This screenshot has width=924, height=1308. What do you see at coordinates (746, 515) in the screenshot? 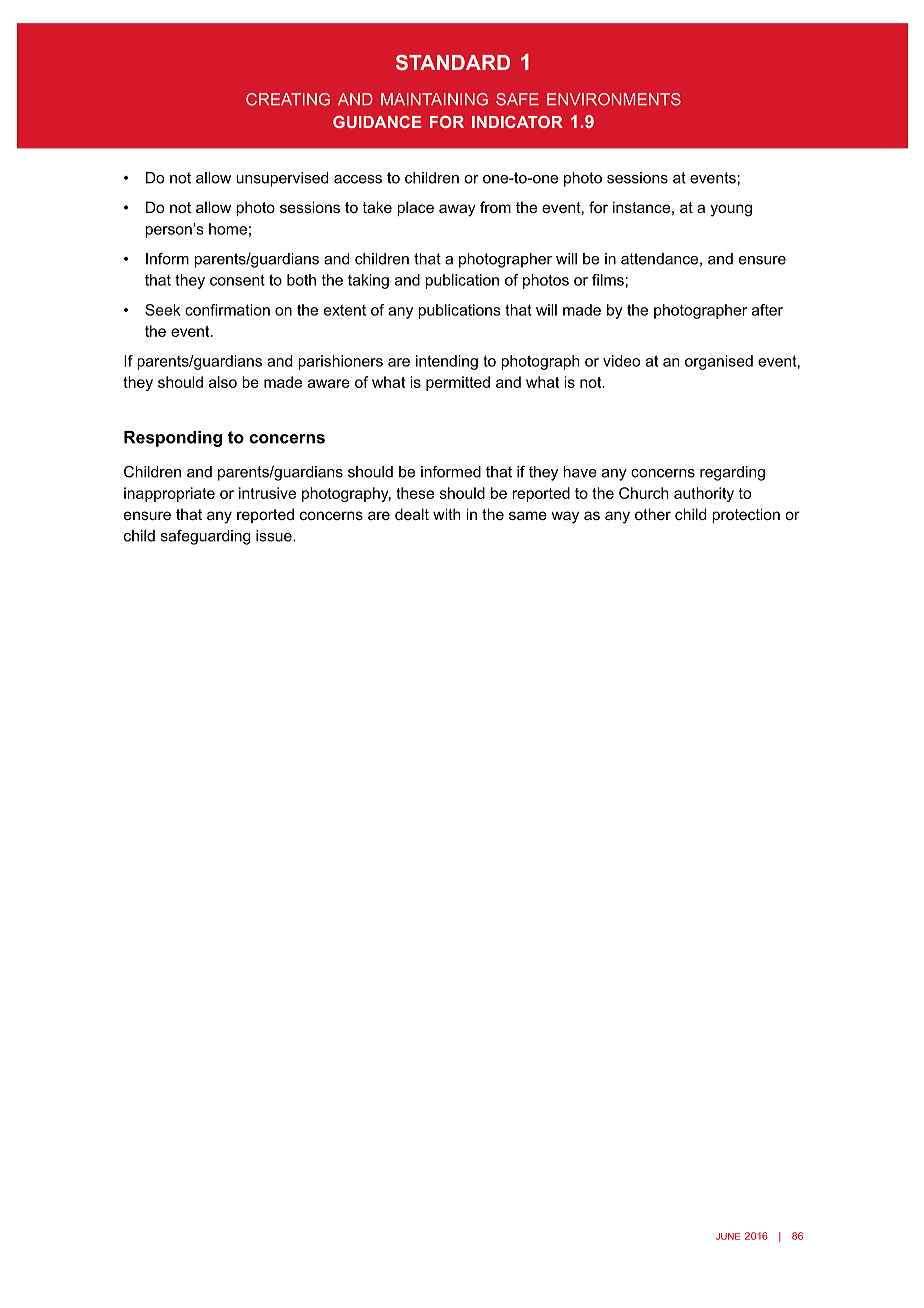
I see `protection` at bounding box center [746, 515].
